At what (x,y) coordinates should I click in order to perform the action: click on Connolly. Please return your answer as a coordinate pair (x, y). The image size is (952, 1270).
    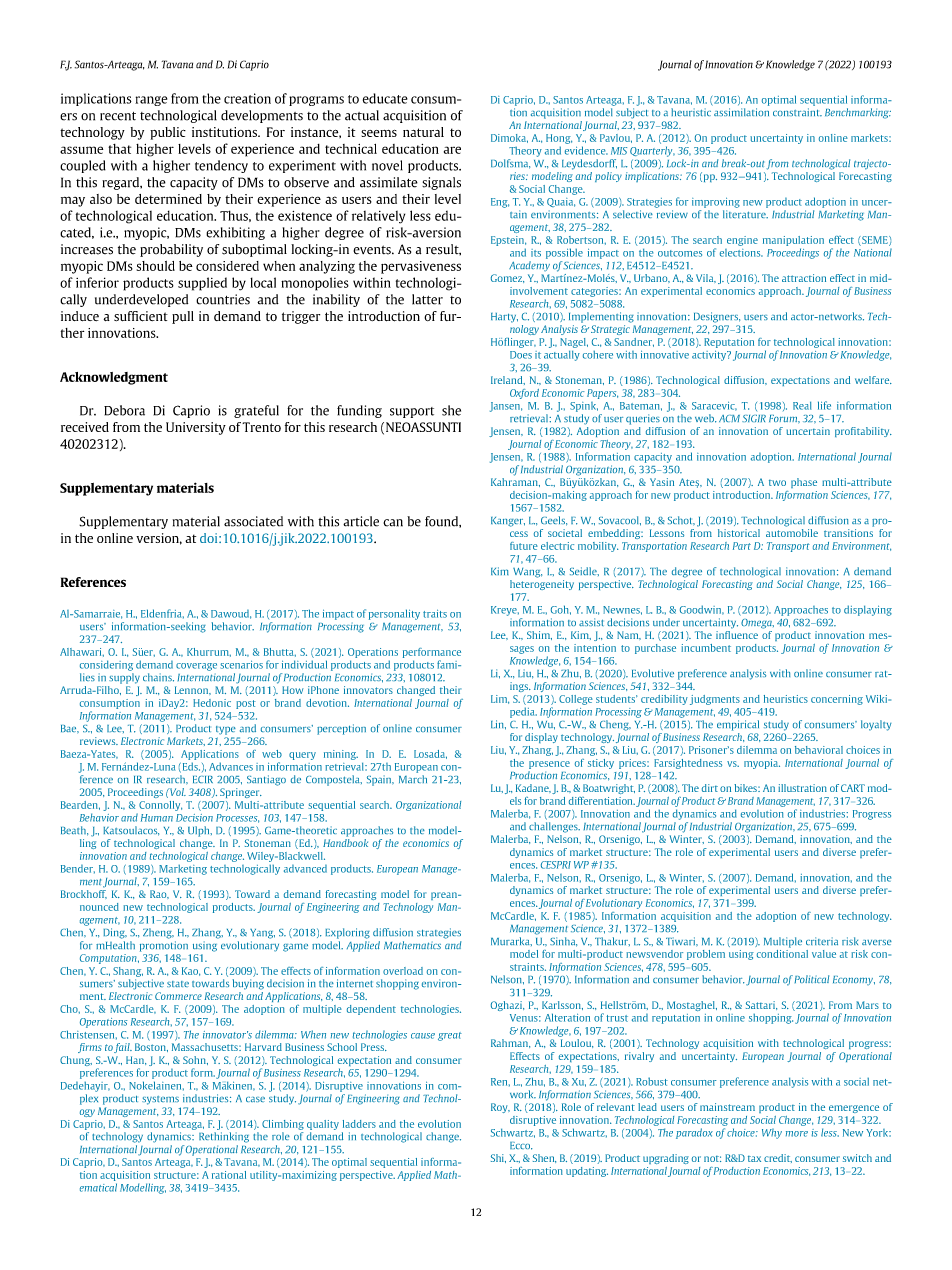
    Looking at the image, I should click on (160, 806).
